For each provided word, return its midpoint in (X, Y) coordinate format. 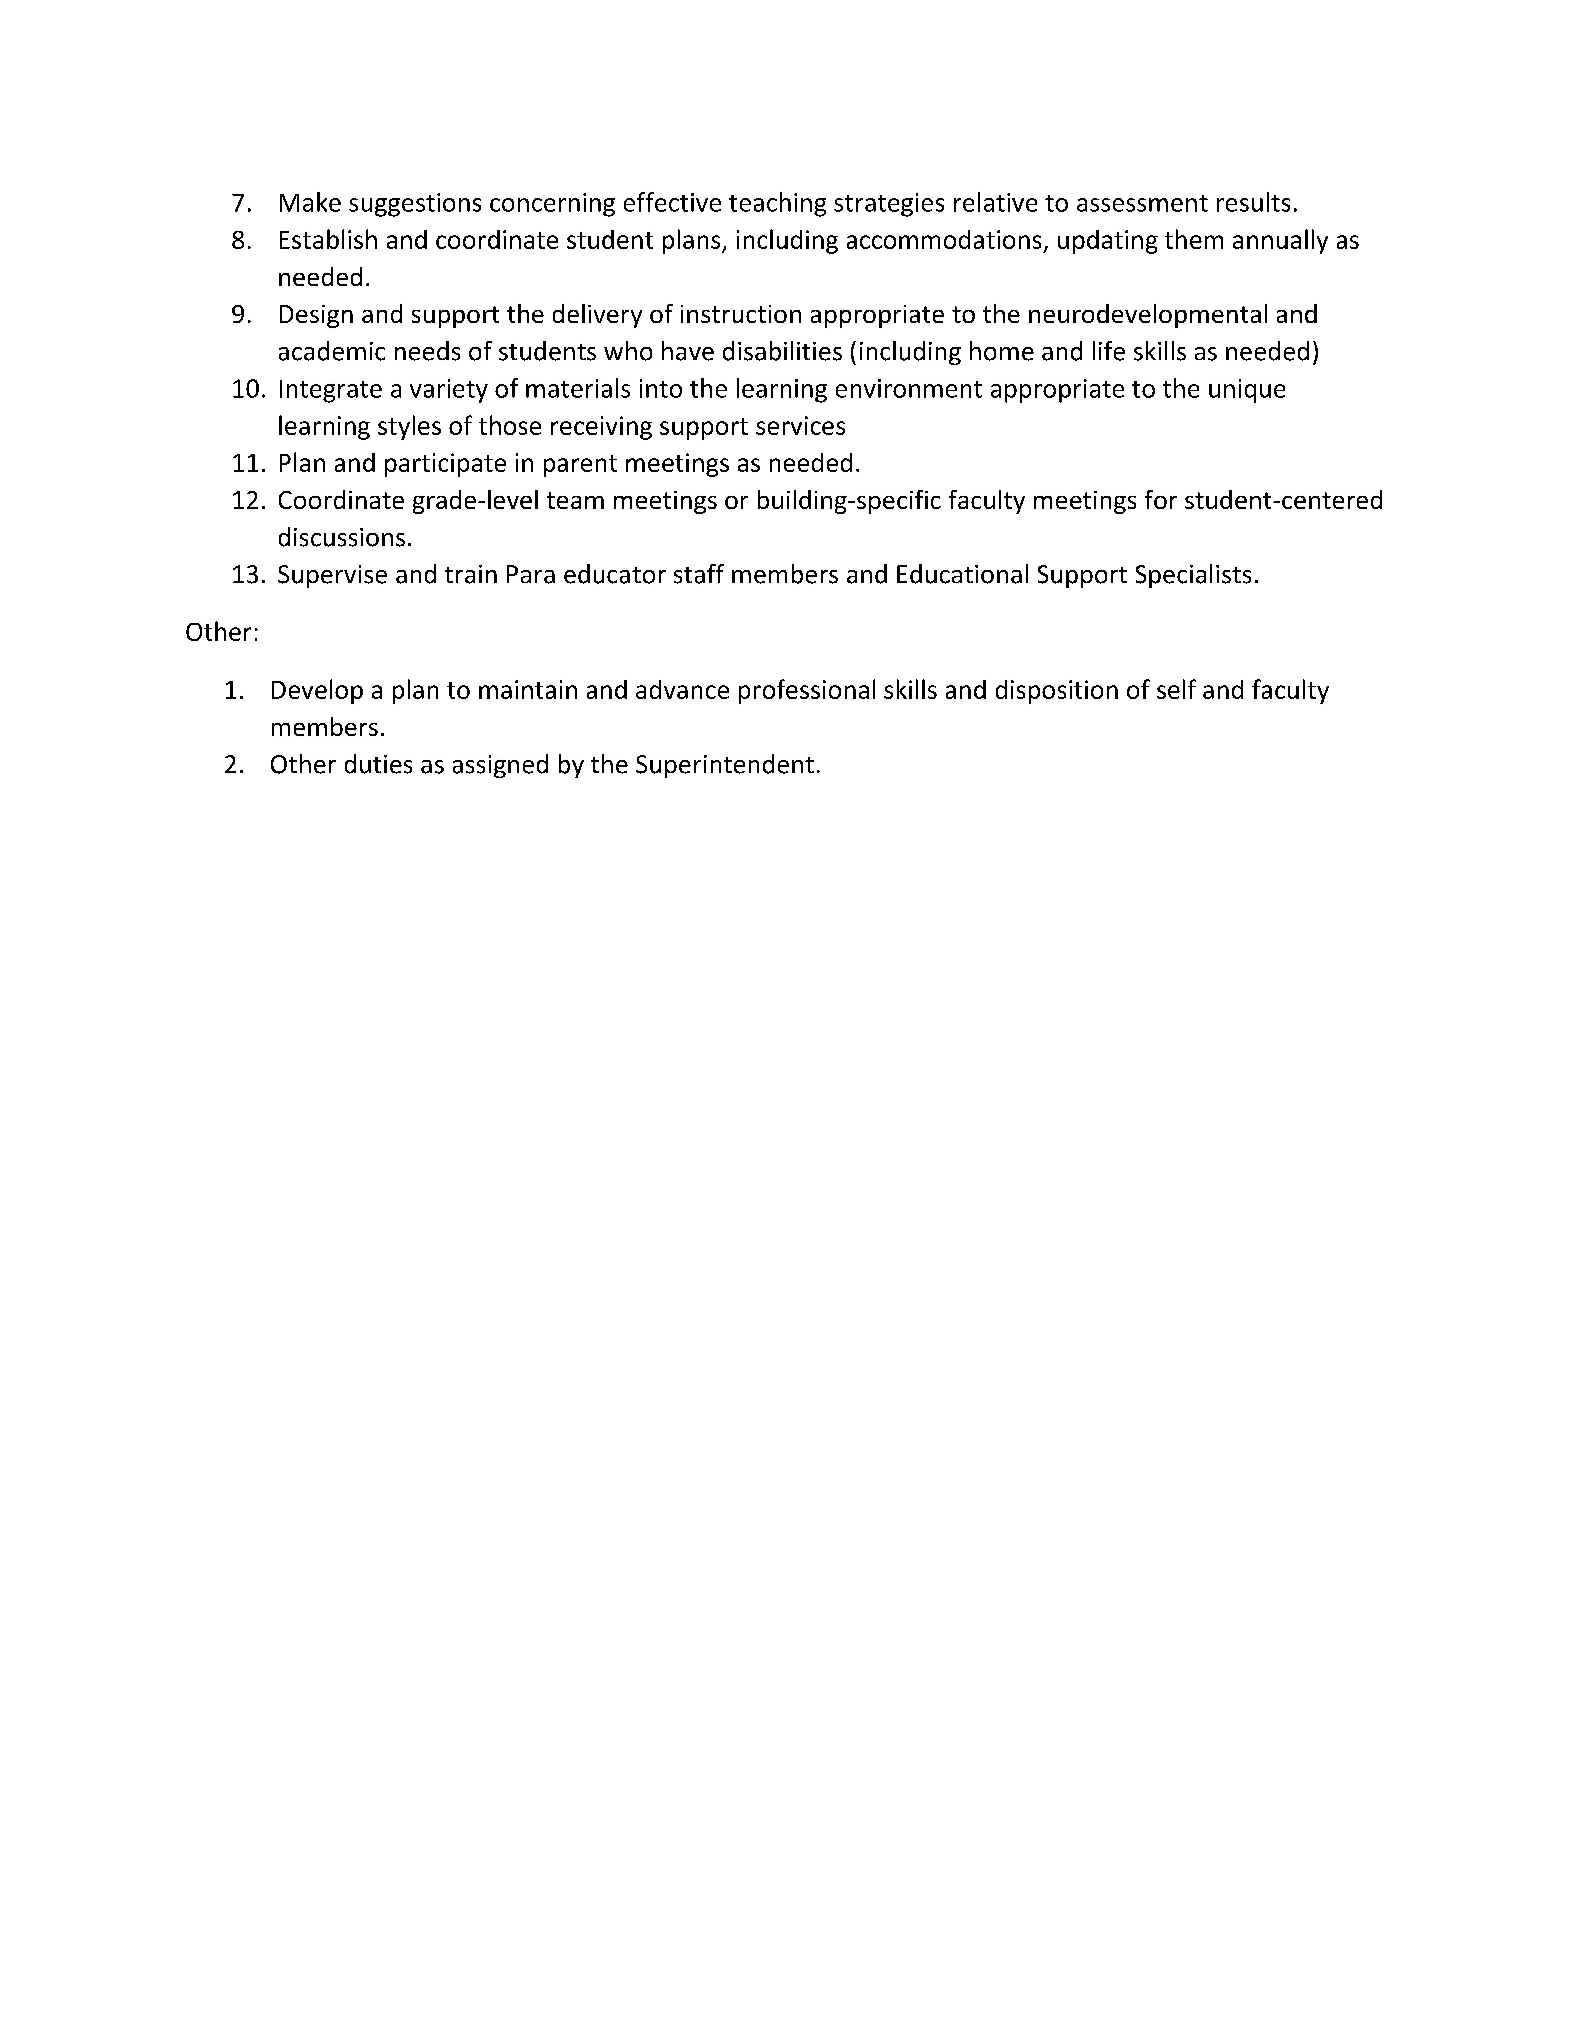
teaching (777, 204)
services (800, 425)
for (1161, 499)
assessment (1142, 203)
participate (445, 465)
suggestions (415, 205)
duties (378, 764)
